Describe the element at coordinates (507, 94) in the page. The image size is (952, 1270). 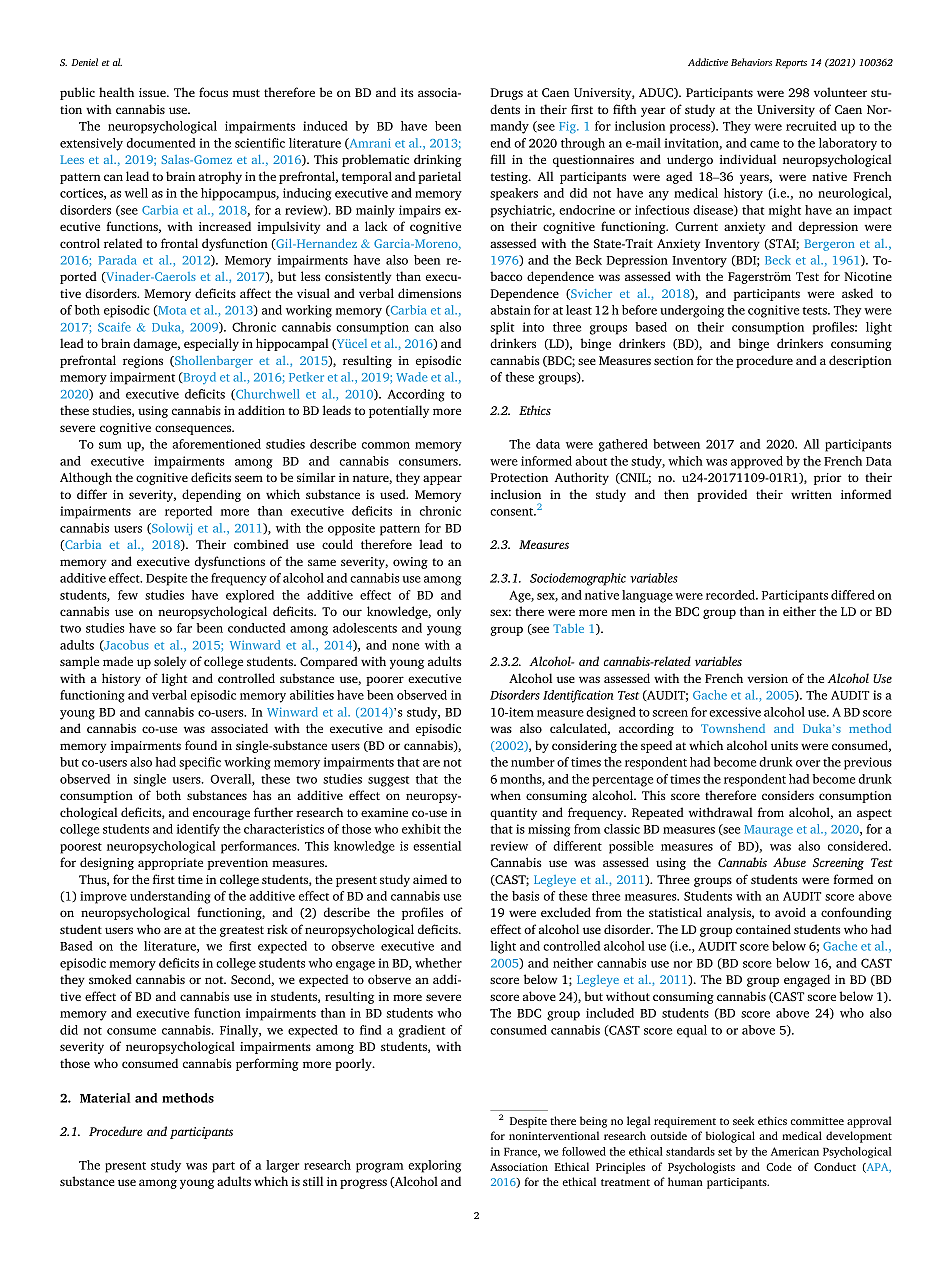
I see `Drugs` at that location.
